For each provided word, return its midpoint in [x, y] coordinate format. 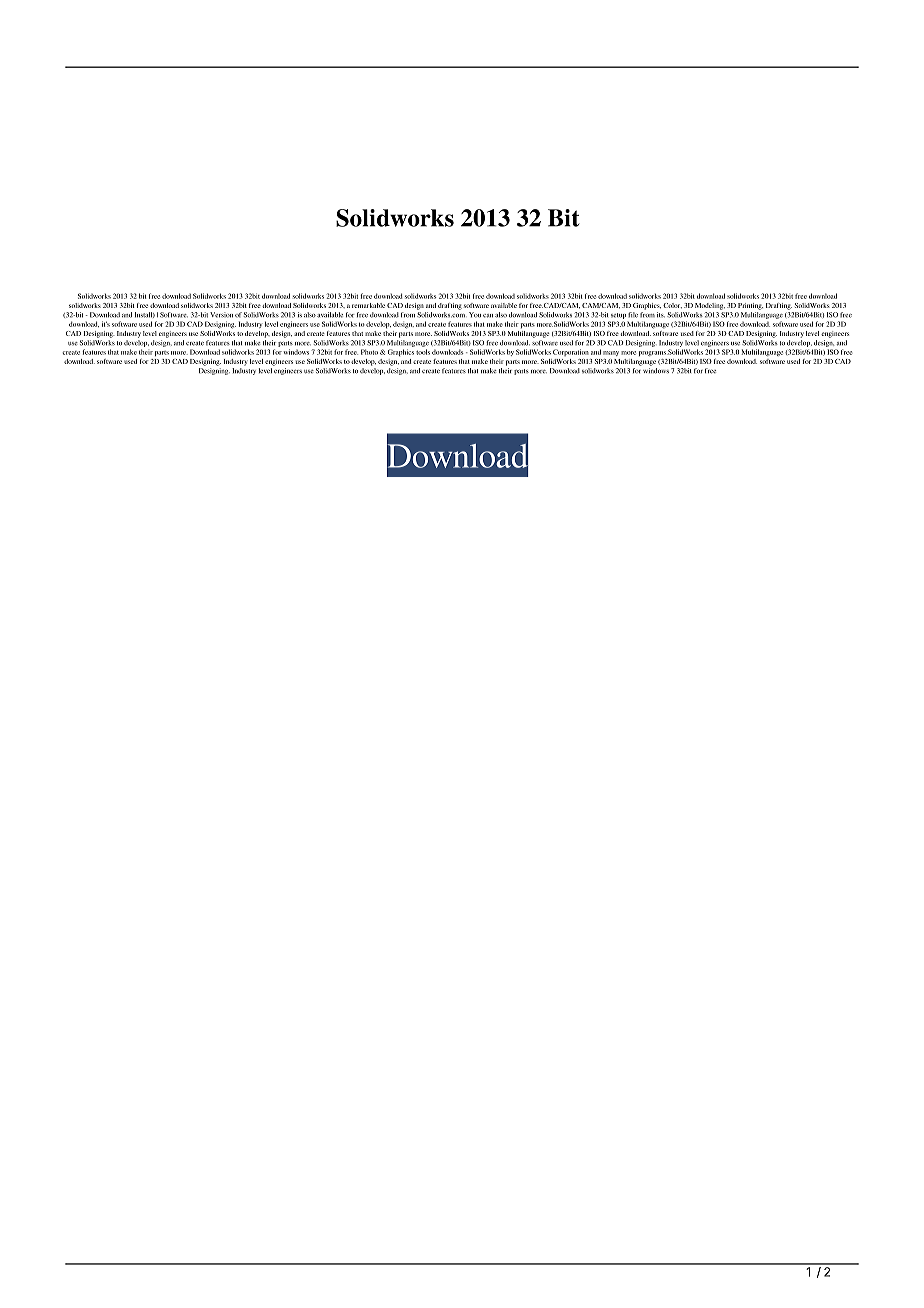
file [633, 315]
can [488, 316]
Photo [369, 352]
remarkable [368, 305]
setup [618, 316]
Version [221, 315]
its [661, 315]
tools [423, 352]
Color [672, 306]
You [475, 315]
